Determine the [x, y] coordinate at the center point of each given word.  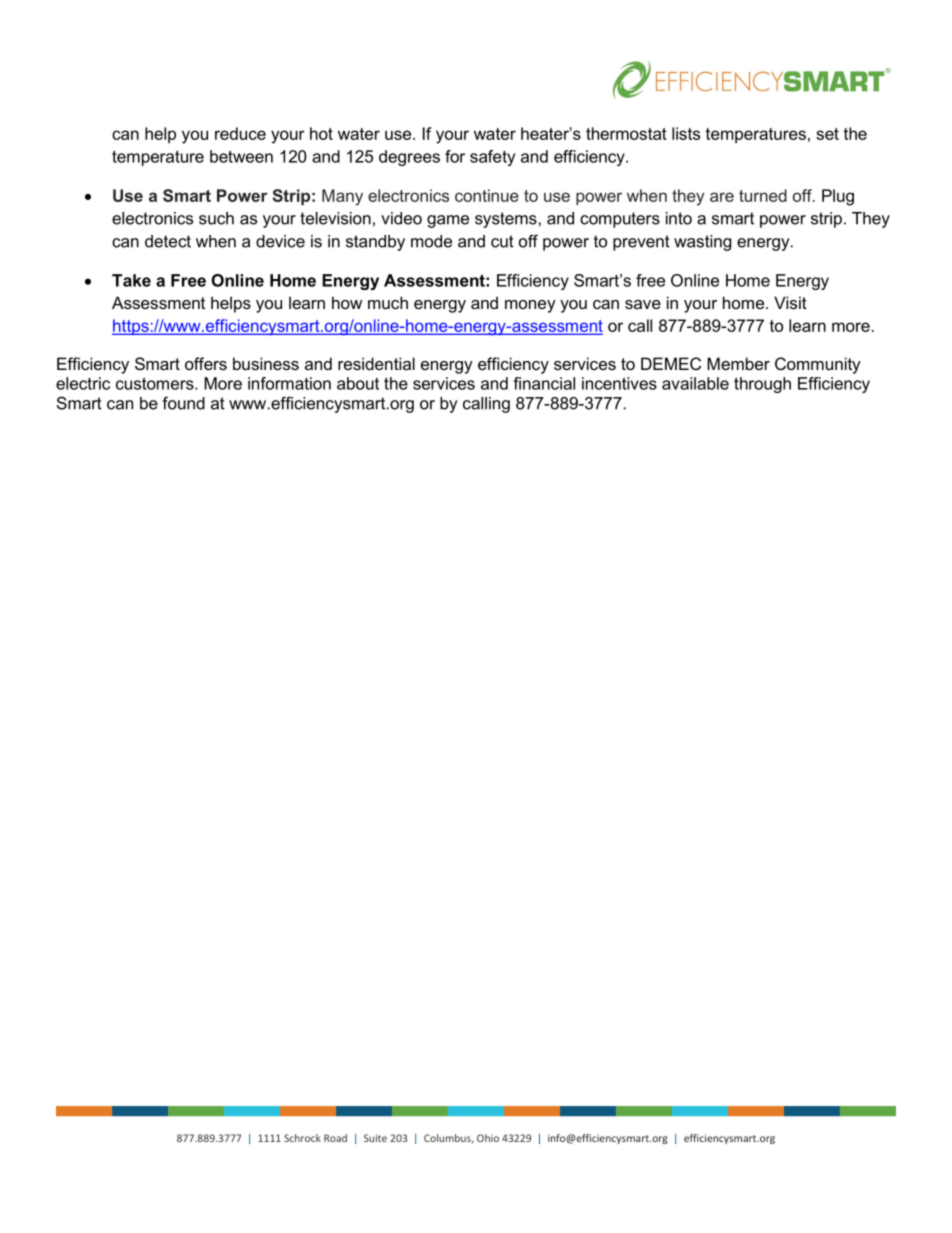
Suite [375, 1138]
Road [335, 1138]
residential [376, 363]
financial [544, 383]
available [695, 383]
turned [763, 195]
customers [156, 383]
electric [83, 383]
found [183, 403]
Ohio [488, 1138]
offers [206, 363]
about [358, 383]
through [762, 385]
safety [492, 158]
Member [738, 363]
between [241, 156]
